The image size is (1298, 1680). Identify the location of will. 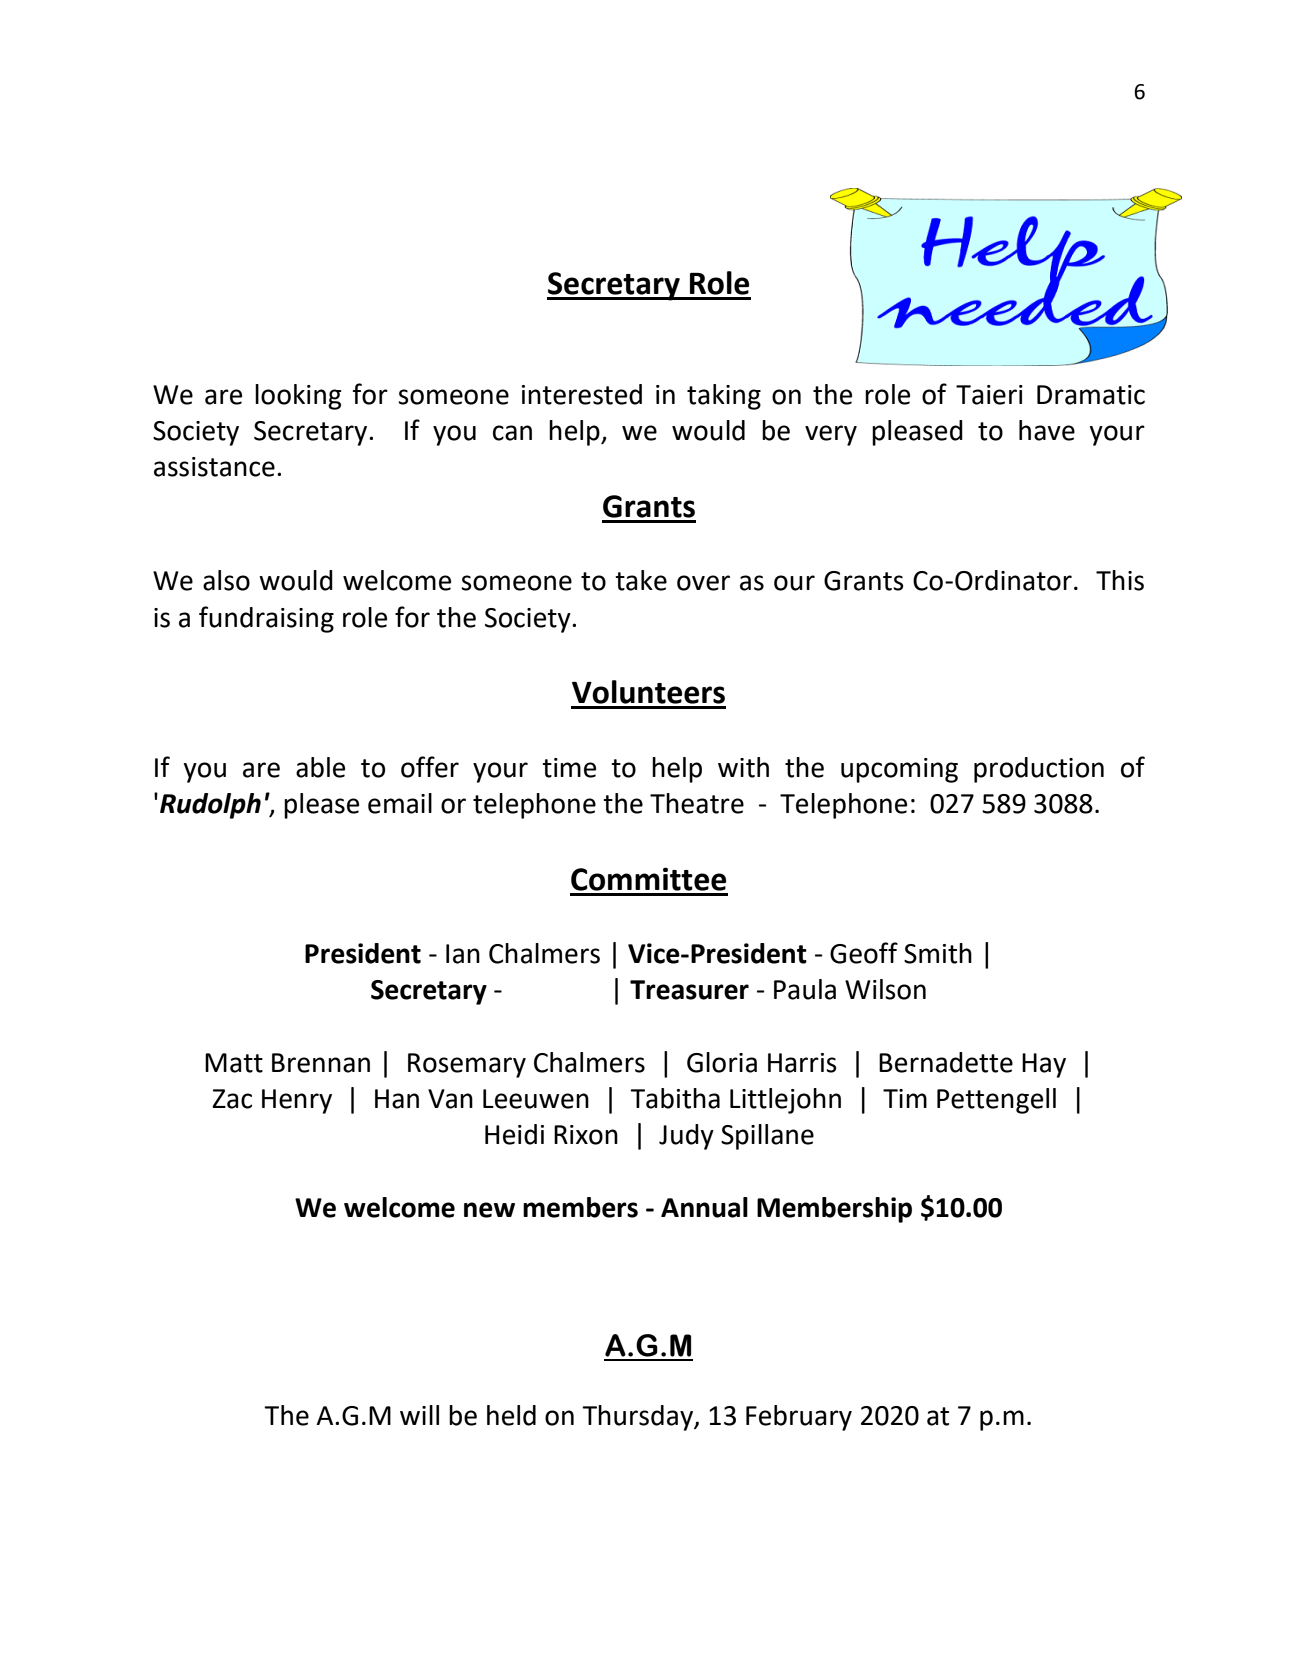
(419, 1415).
